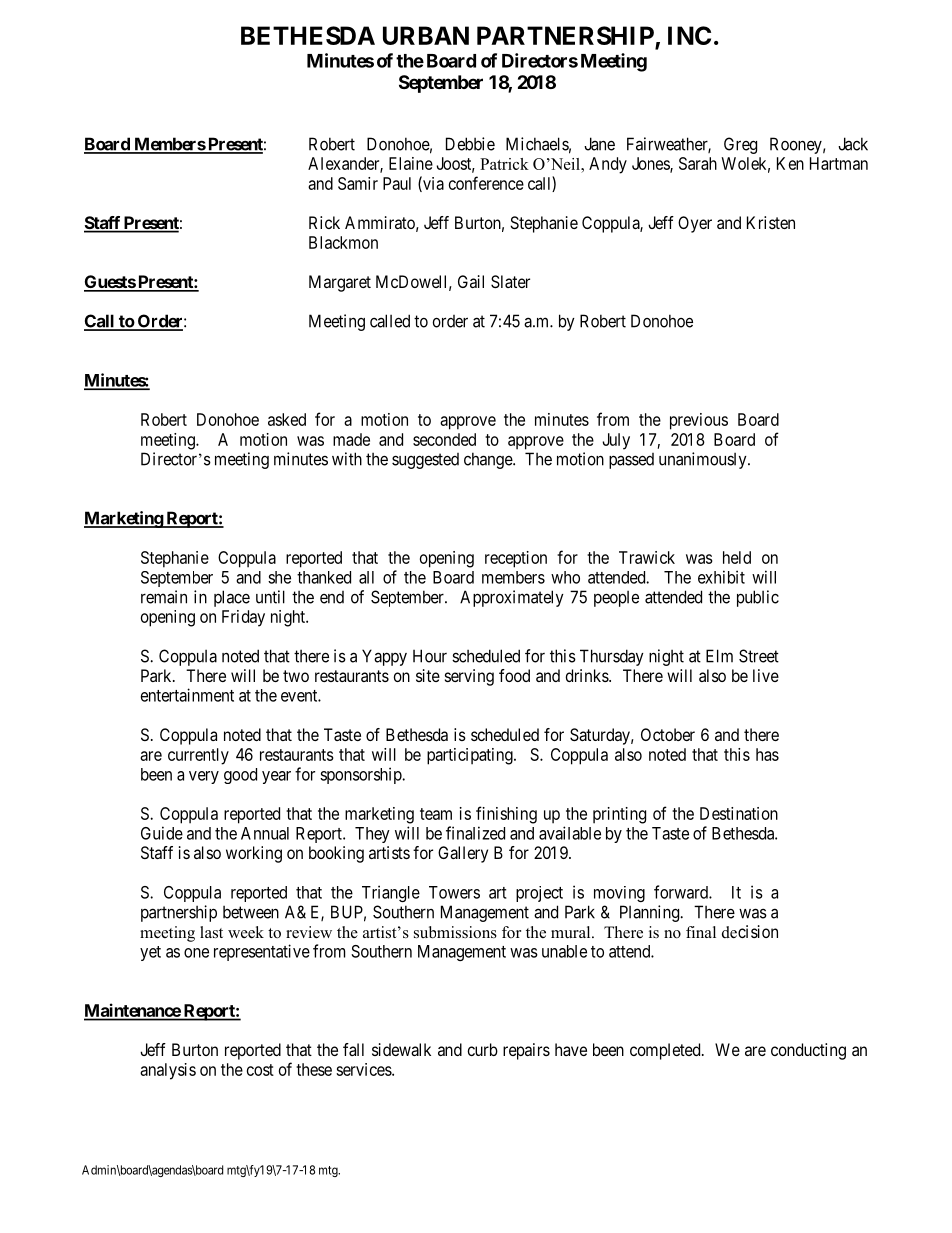  What do you see at coordinates (287, 419) in the screenshot?
I see `asked` at bounding box center [287, 419].
